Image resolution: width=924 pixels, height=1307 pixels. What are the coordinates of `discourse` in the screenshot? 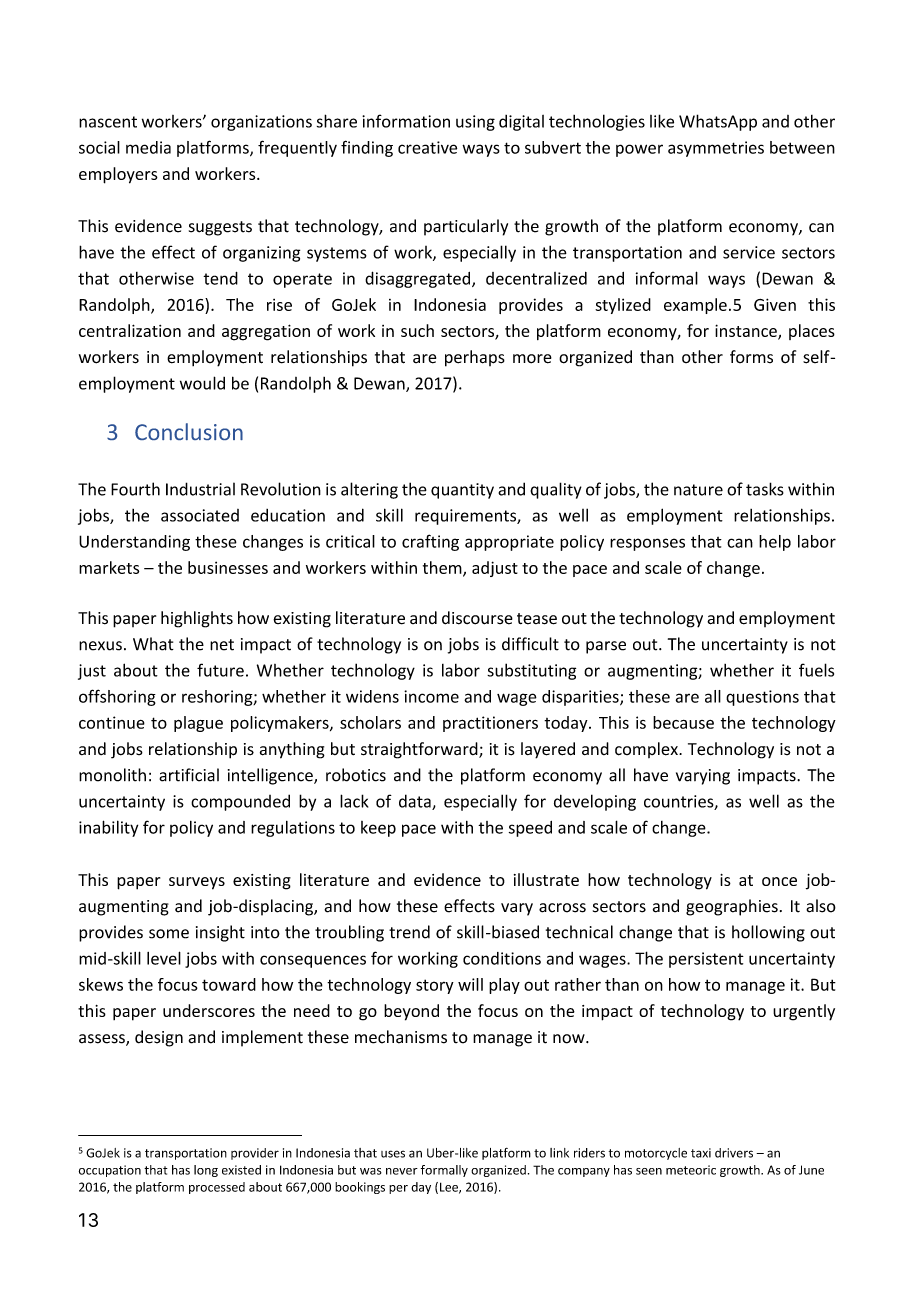 It's located at (477, 618).
